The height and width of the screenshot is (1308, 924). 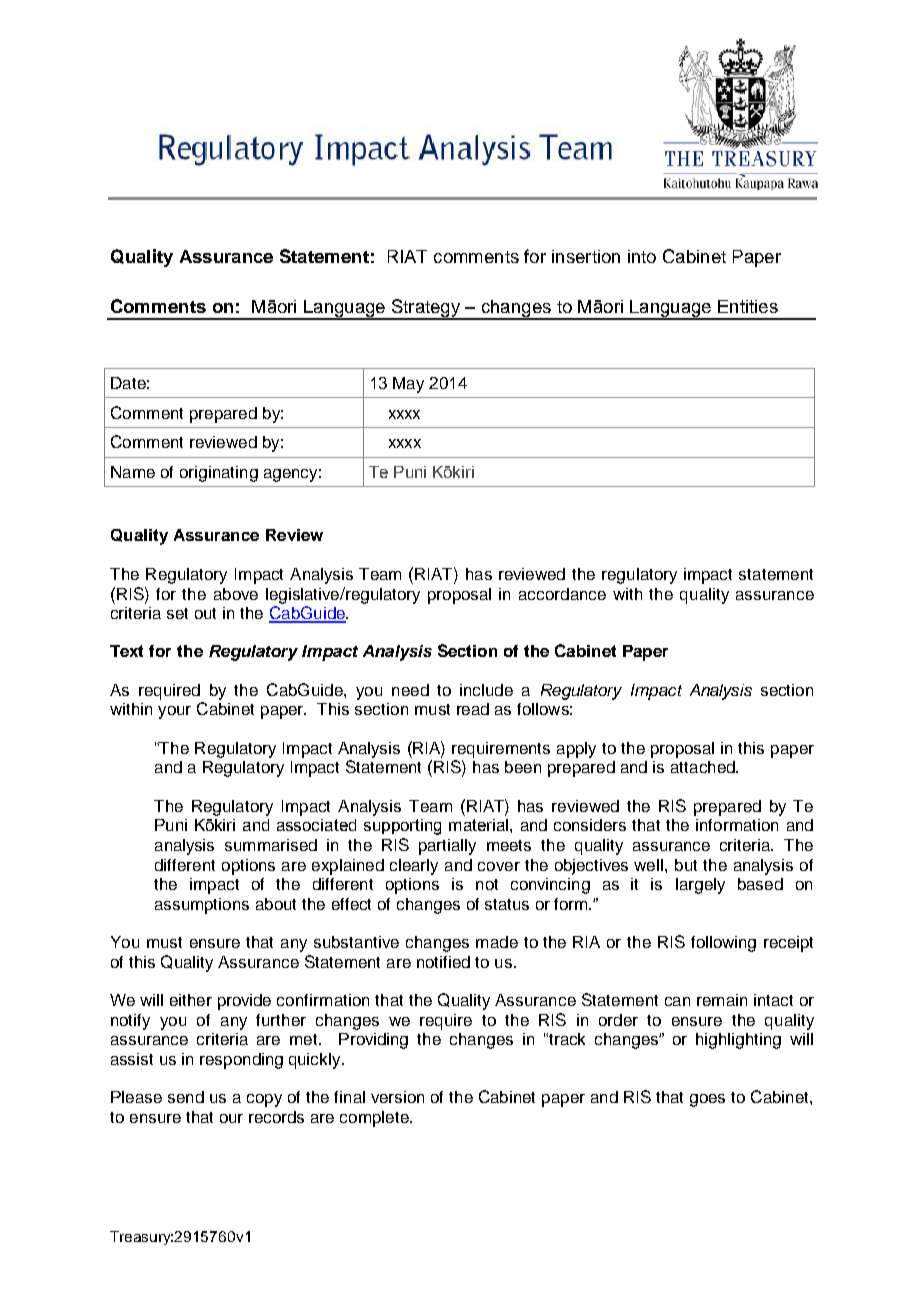 What do you see at coordinates (478, 825) in the screenshot?
I see `material` at bounding box center [478, 825].
